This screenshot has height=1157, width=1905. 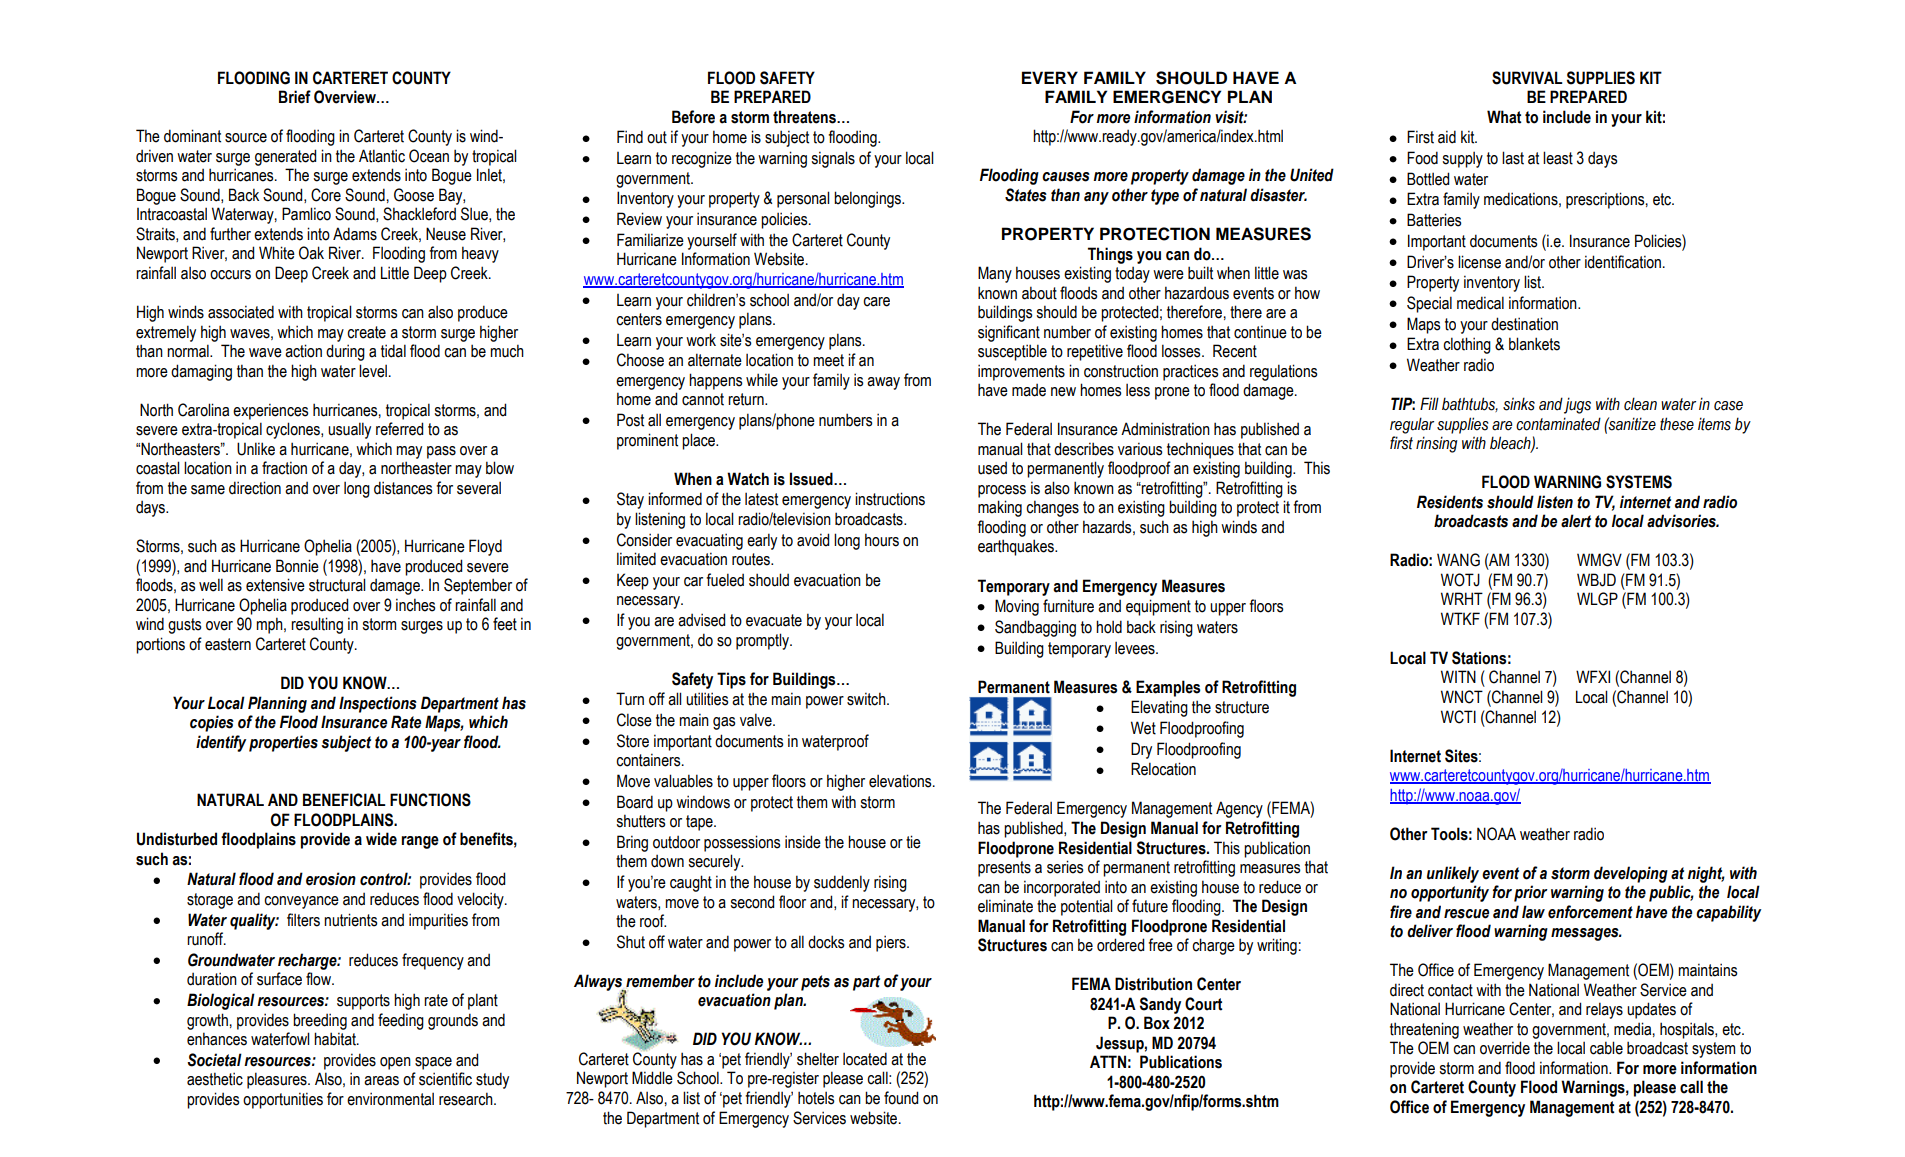 What do you see at coordinates (381, 839) in the screenshot?
I see `wide` at bounding box center [381, 839].
